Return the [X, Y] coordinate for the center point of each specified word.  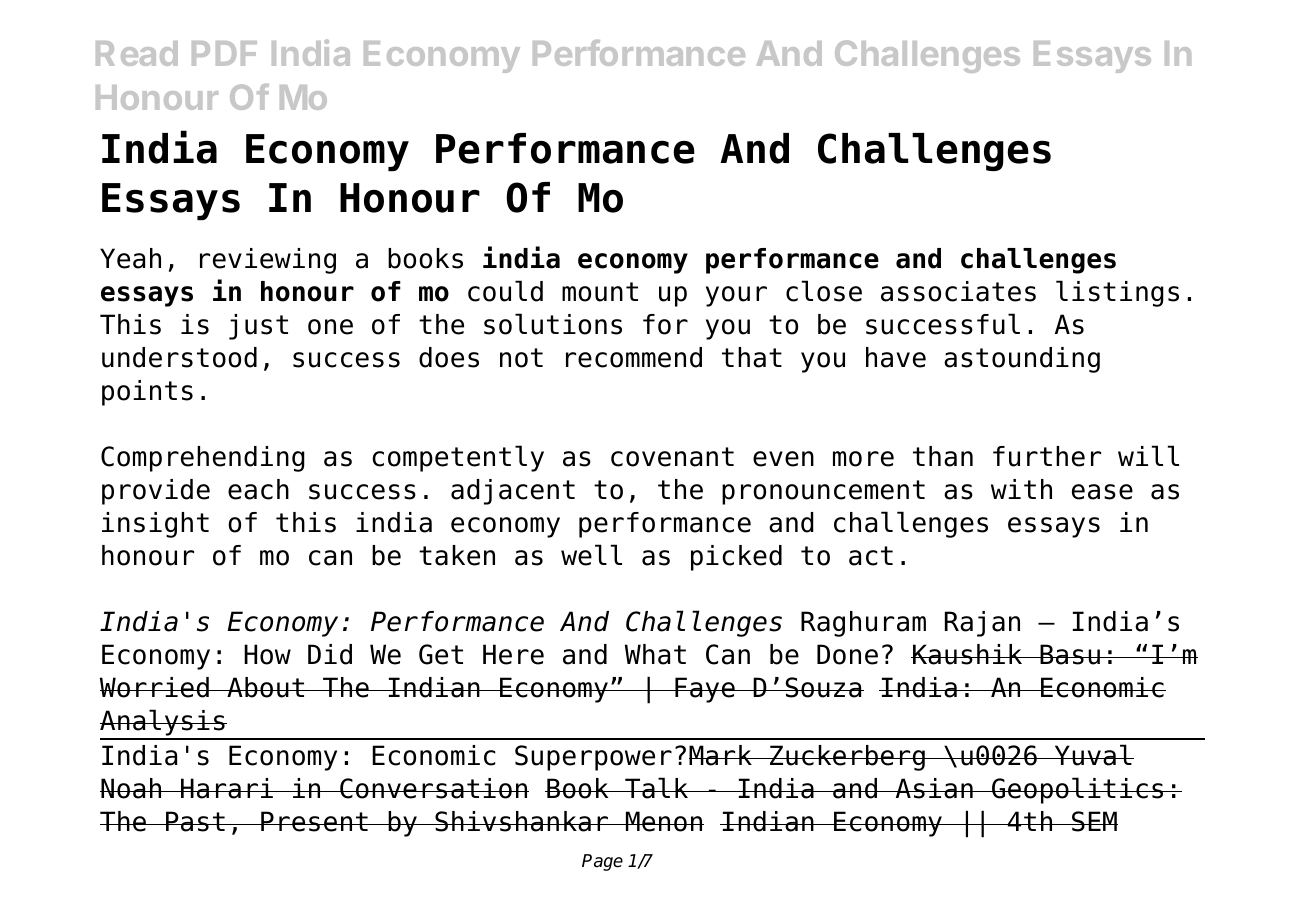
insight [155, 525]
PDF [224, 53]
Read [137, 53]
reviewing [268, 261]
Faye [705, 690]
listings [1117, 293]
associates [958, 291]
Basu [1070, 654]
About [266, 687]
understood [179, 357]
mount [600, 292]
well [591, 555]
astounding [1022, 360]
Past [195, 821]
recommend [634, 357]
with [1021, 489]
